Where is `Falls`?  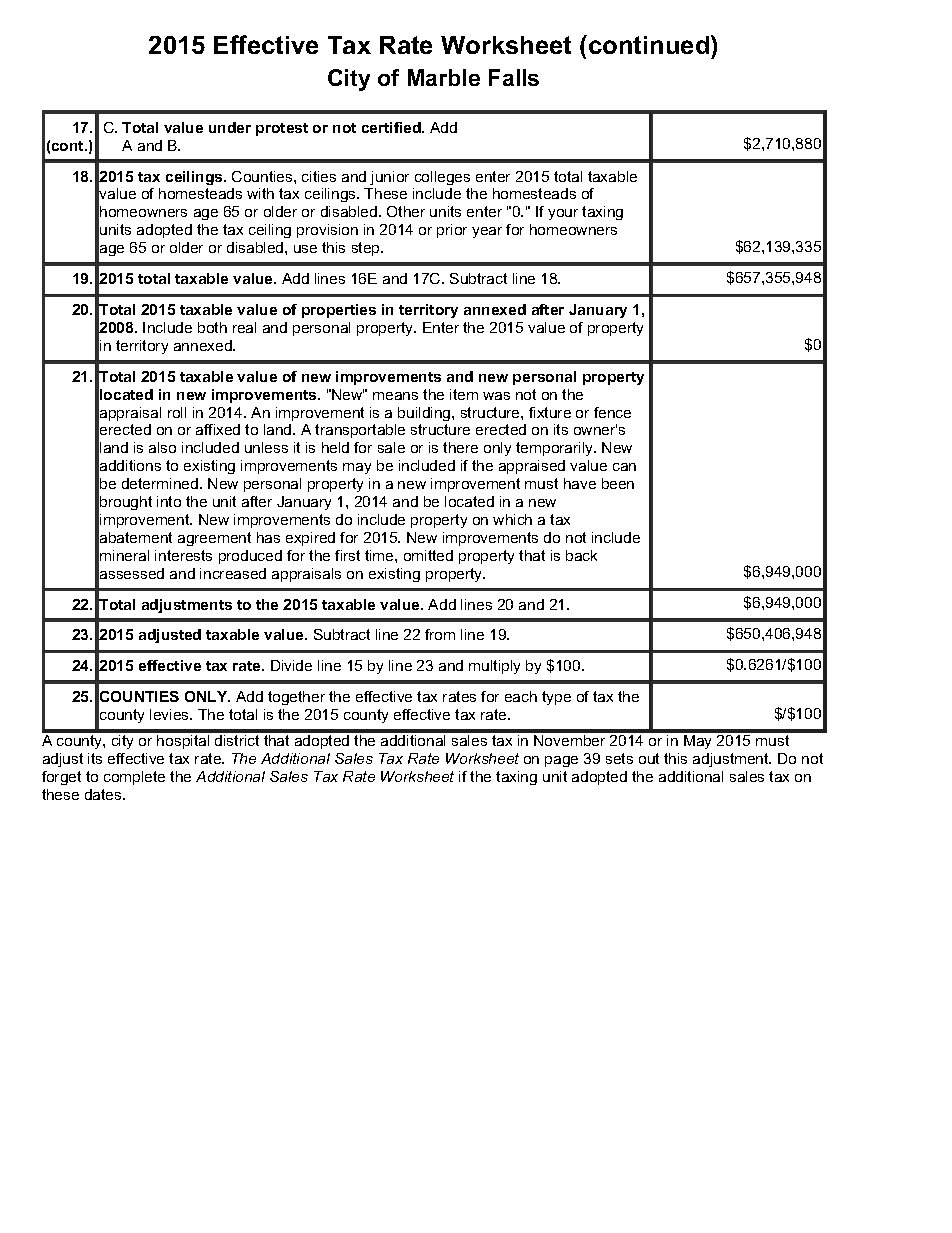
Falls is located at coordinates (514, 77).
